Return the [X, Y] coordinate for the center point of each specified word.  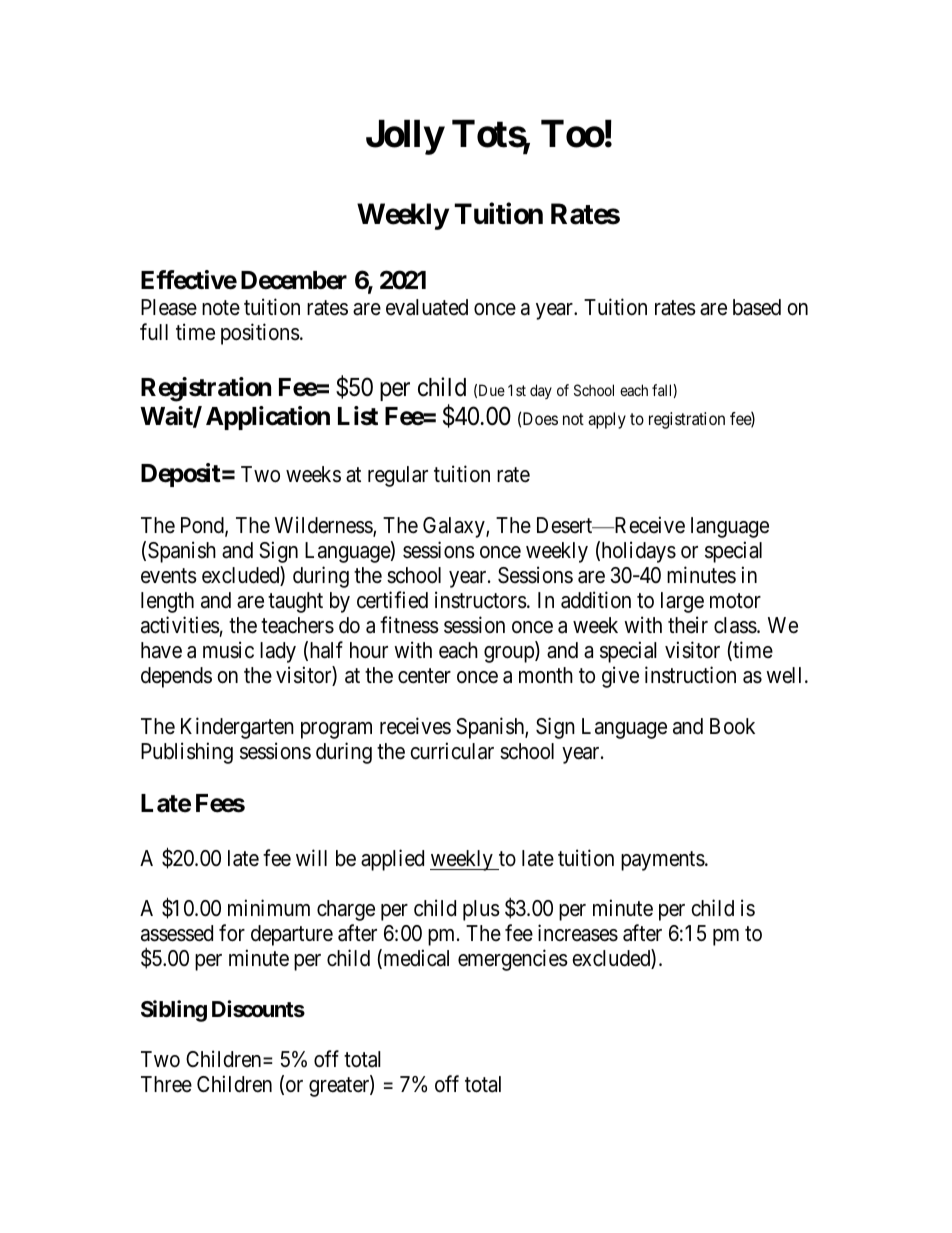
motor [735, 601]
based [757, 307]
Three [166, 1084]
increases [578, 933]
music [228, 650]
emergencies [513, 960]
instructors [481, 600]
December [294, 280]
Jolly [405, 137]
